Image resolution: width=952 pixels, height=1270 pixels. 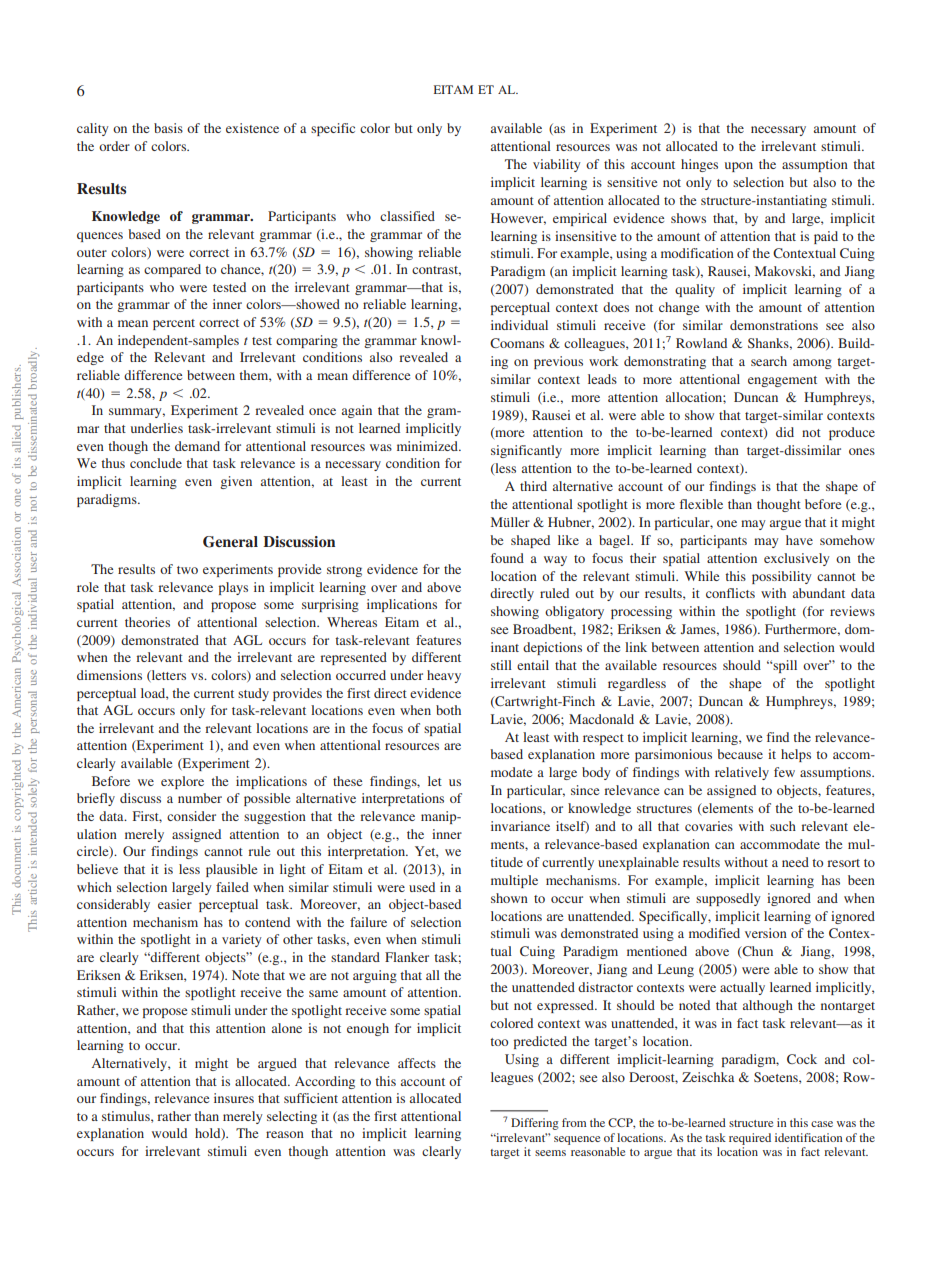 What do you see at coordinates (730, 593) in the document?
I see `conflicts` at bounding box center [730, 593].
